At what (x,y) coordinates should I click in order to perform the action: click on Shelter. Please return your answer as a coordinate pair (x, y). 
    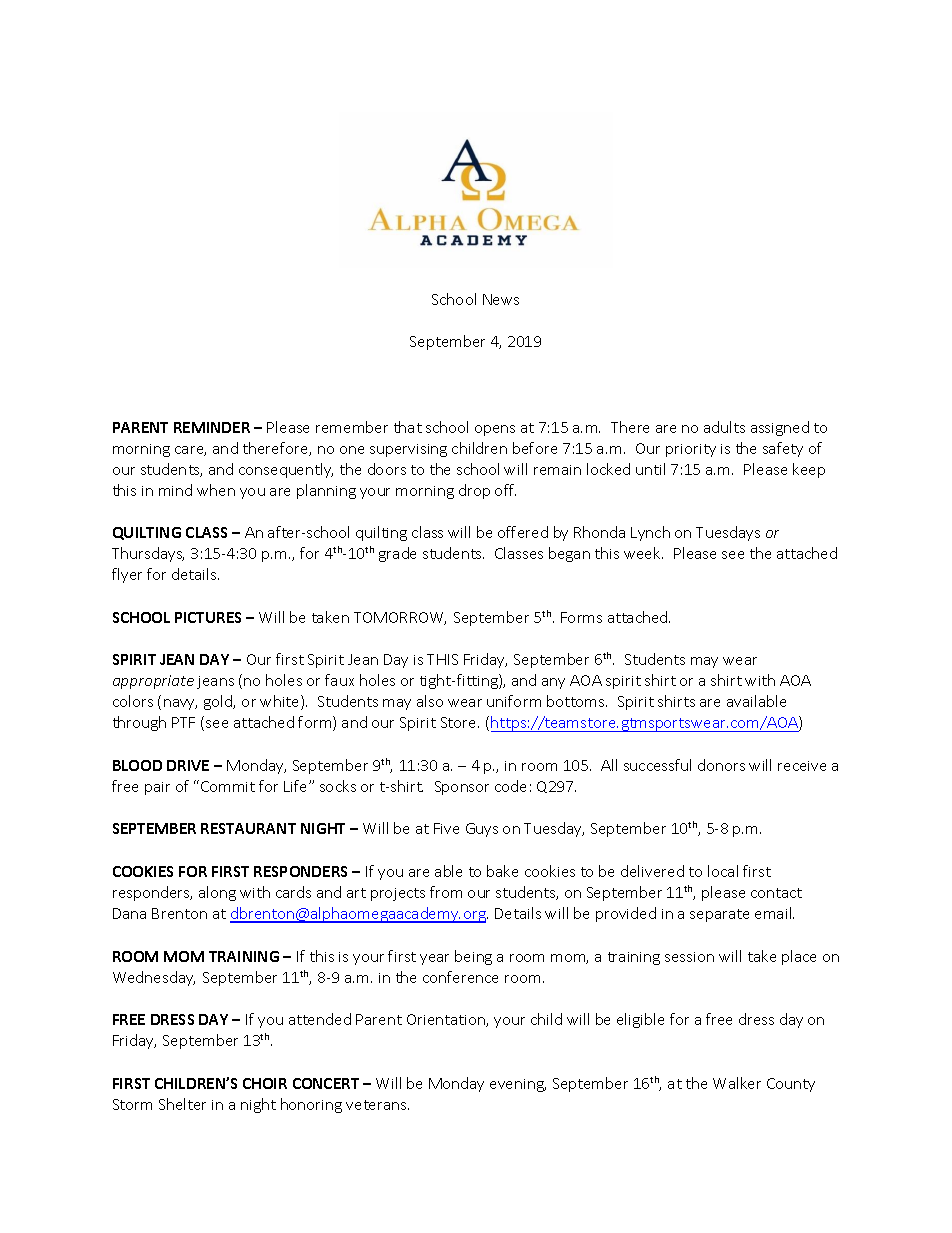
    Looking at the image, I should click on (182, 1104).
